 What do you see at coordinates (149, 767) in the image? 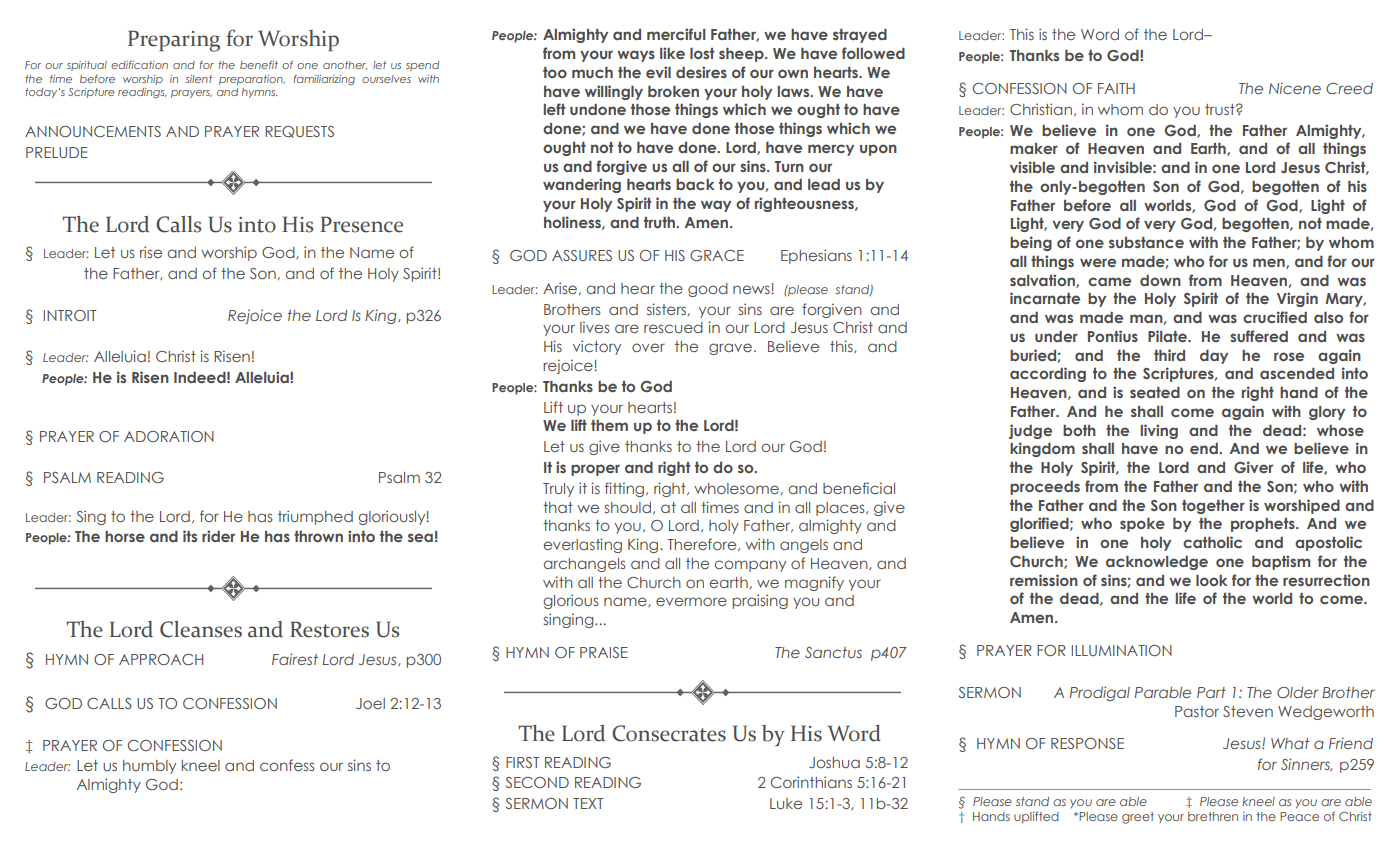
I see `humbly` at bounding box center [149, 767].
